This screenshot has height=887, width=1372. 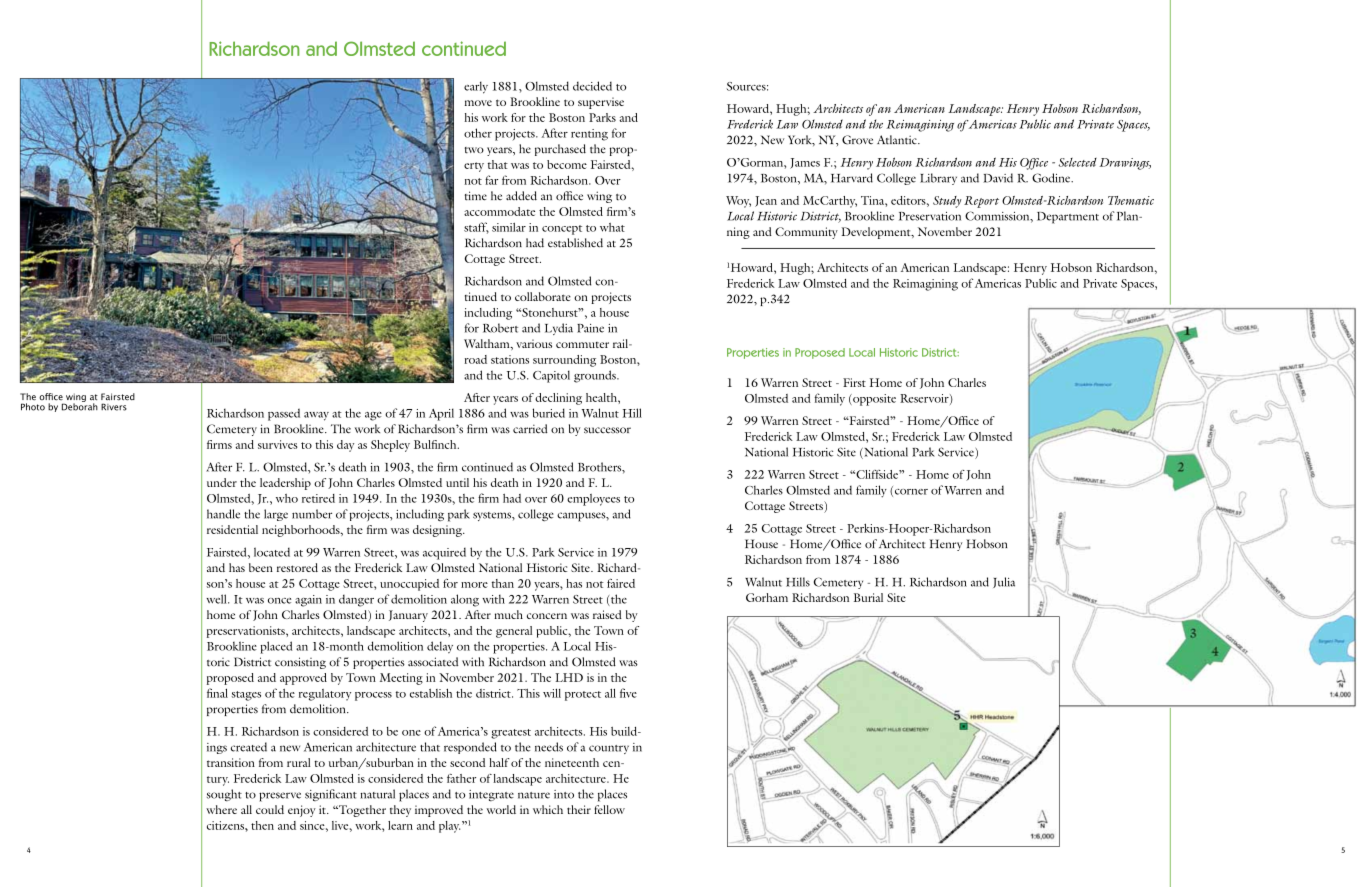 I want to click on faired, so click(x=621, y=583).
